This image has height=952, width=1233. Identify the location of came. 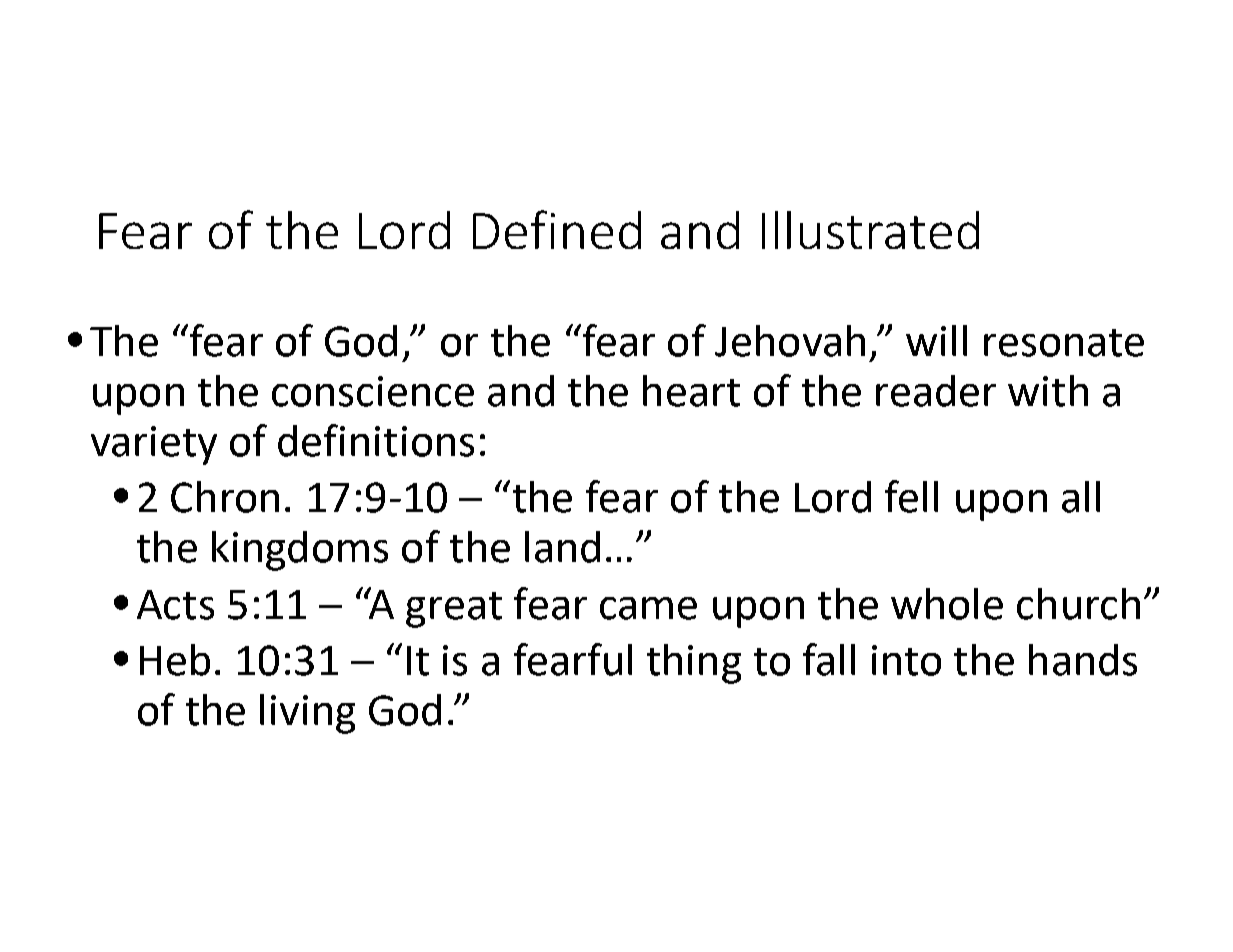
(648, 608).
